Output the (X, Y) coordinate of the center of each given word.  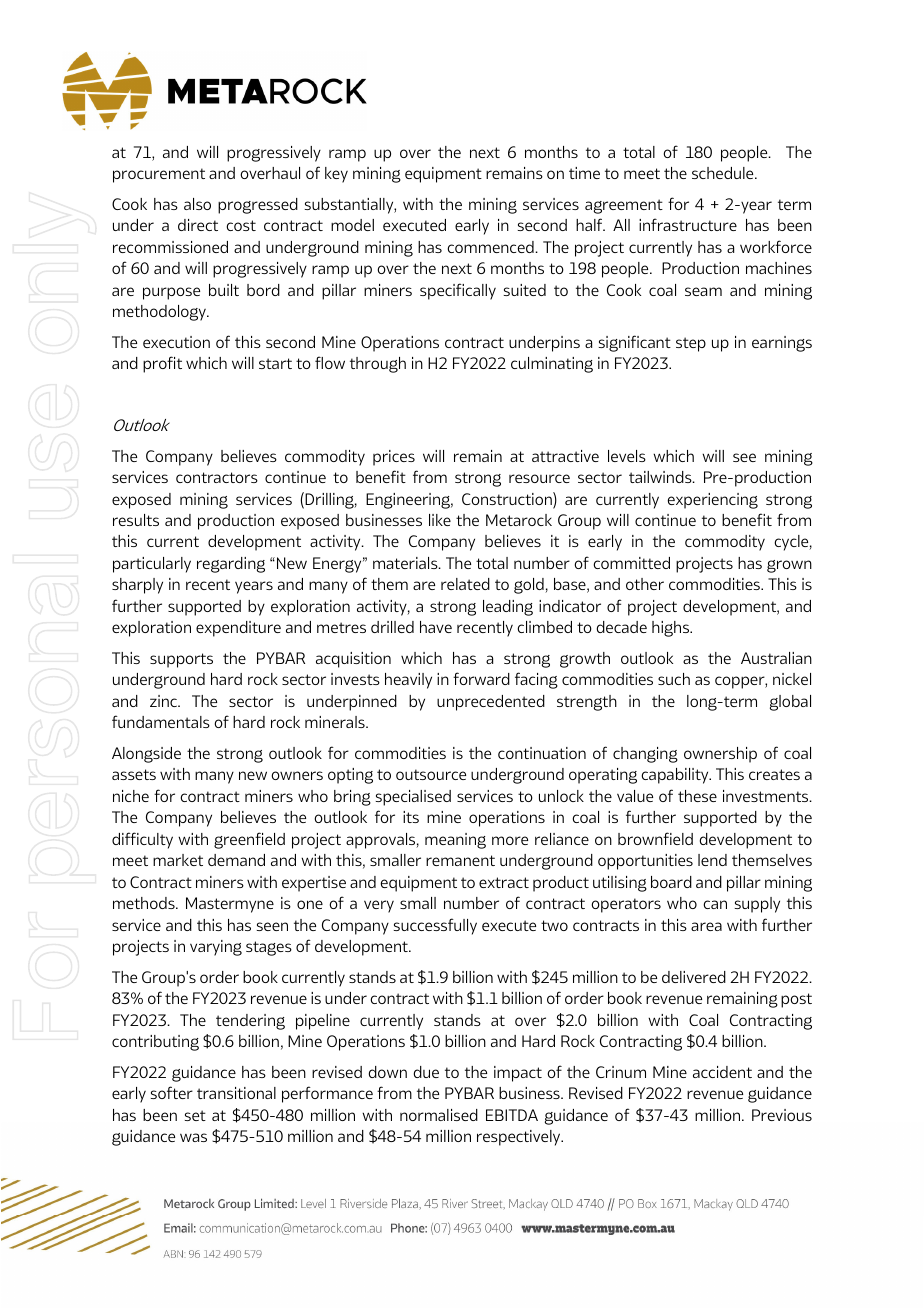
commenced (491, 247)
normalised (439, 1115)
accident (722, 1072)
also (197, 204)
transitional (236, 1093)
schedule (724, 173)
